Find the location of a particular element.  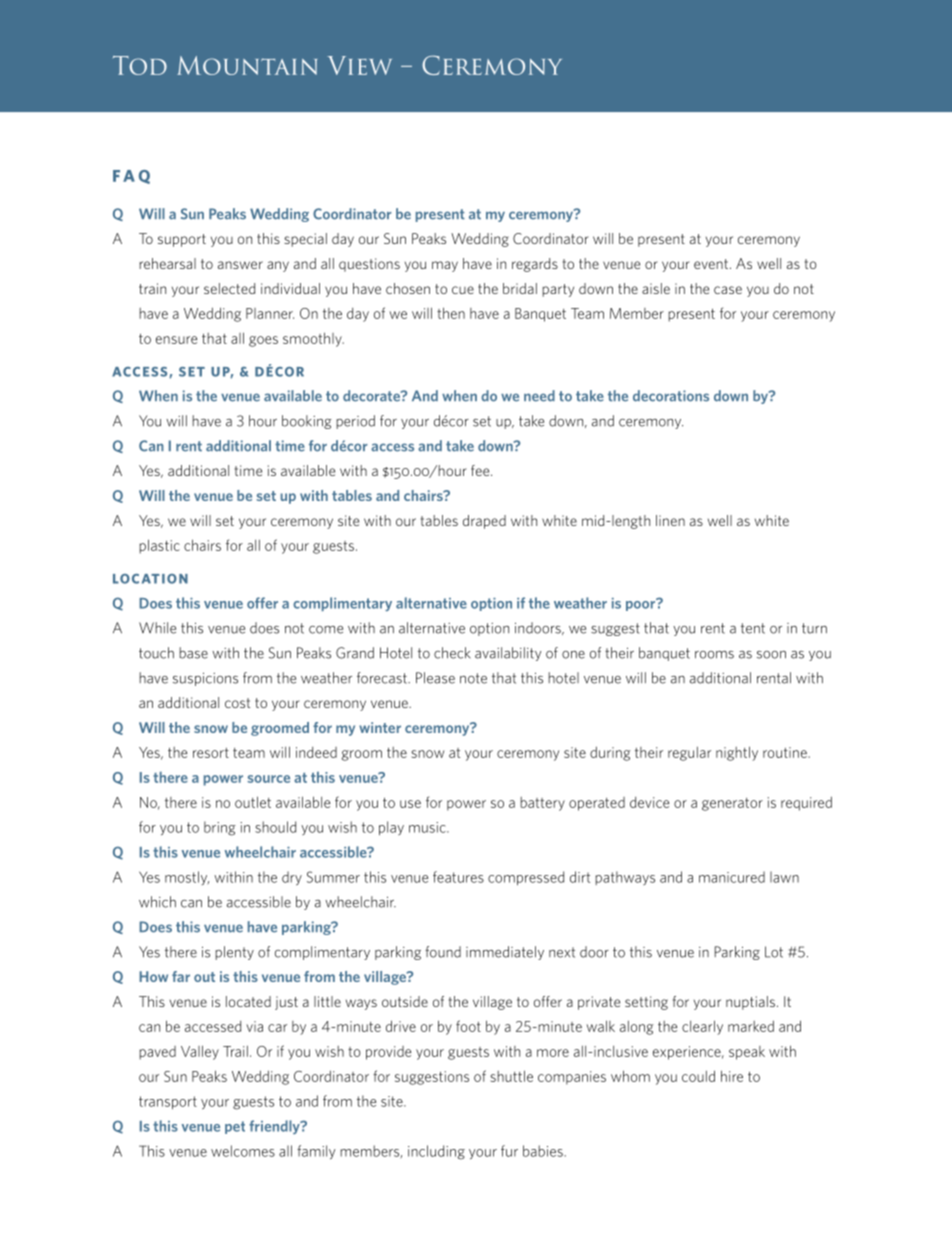

View is located at coordinates (359, 65).
